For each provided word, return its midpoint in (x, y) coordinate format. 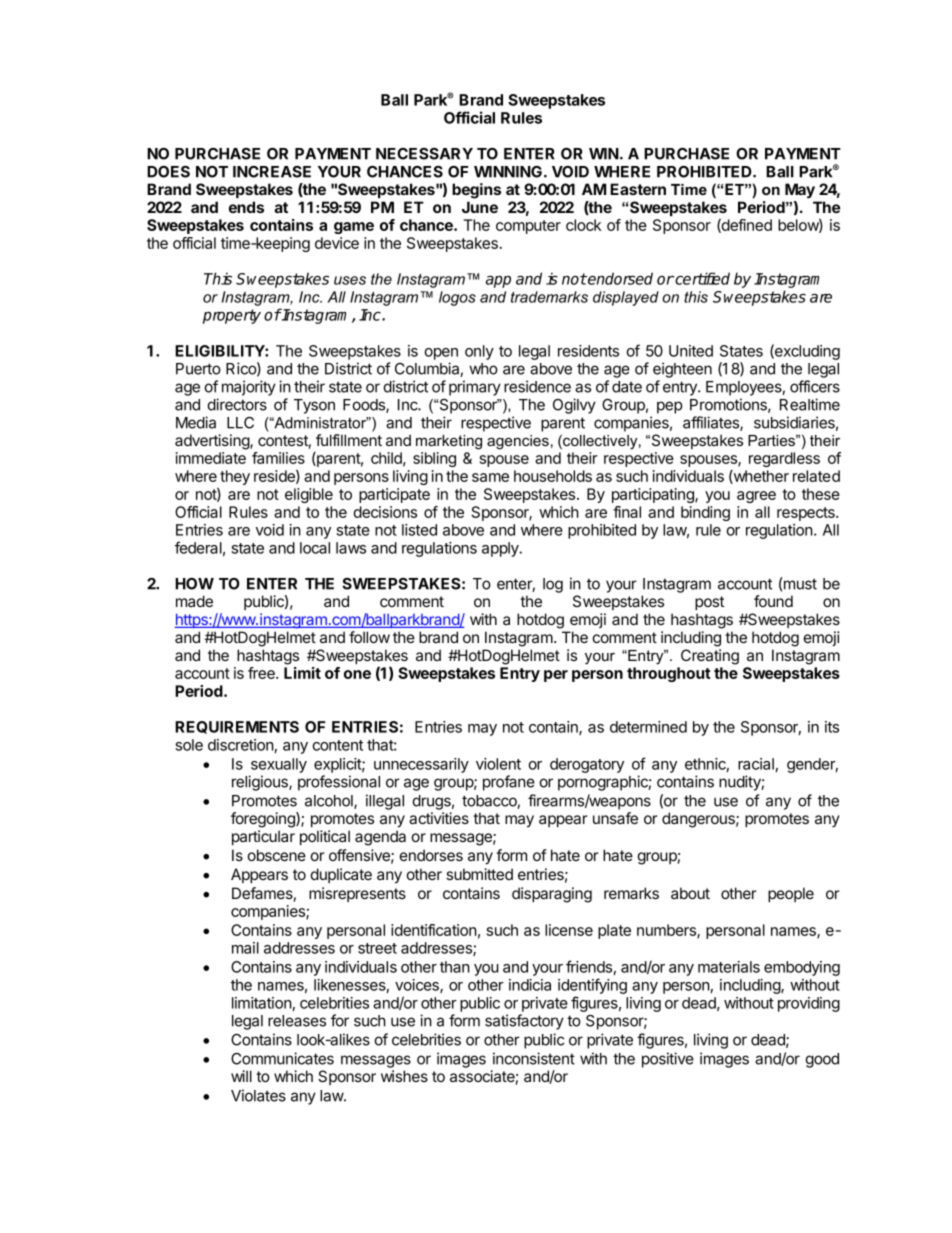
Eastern (638, 189)
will (241, 1076)
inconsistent (534, 1058)
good (822, 1060)
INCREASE (272, 172)
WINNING (508, 172)
